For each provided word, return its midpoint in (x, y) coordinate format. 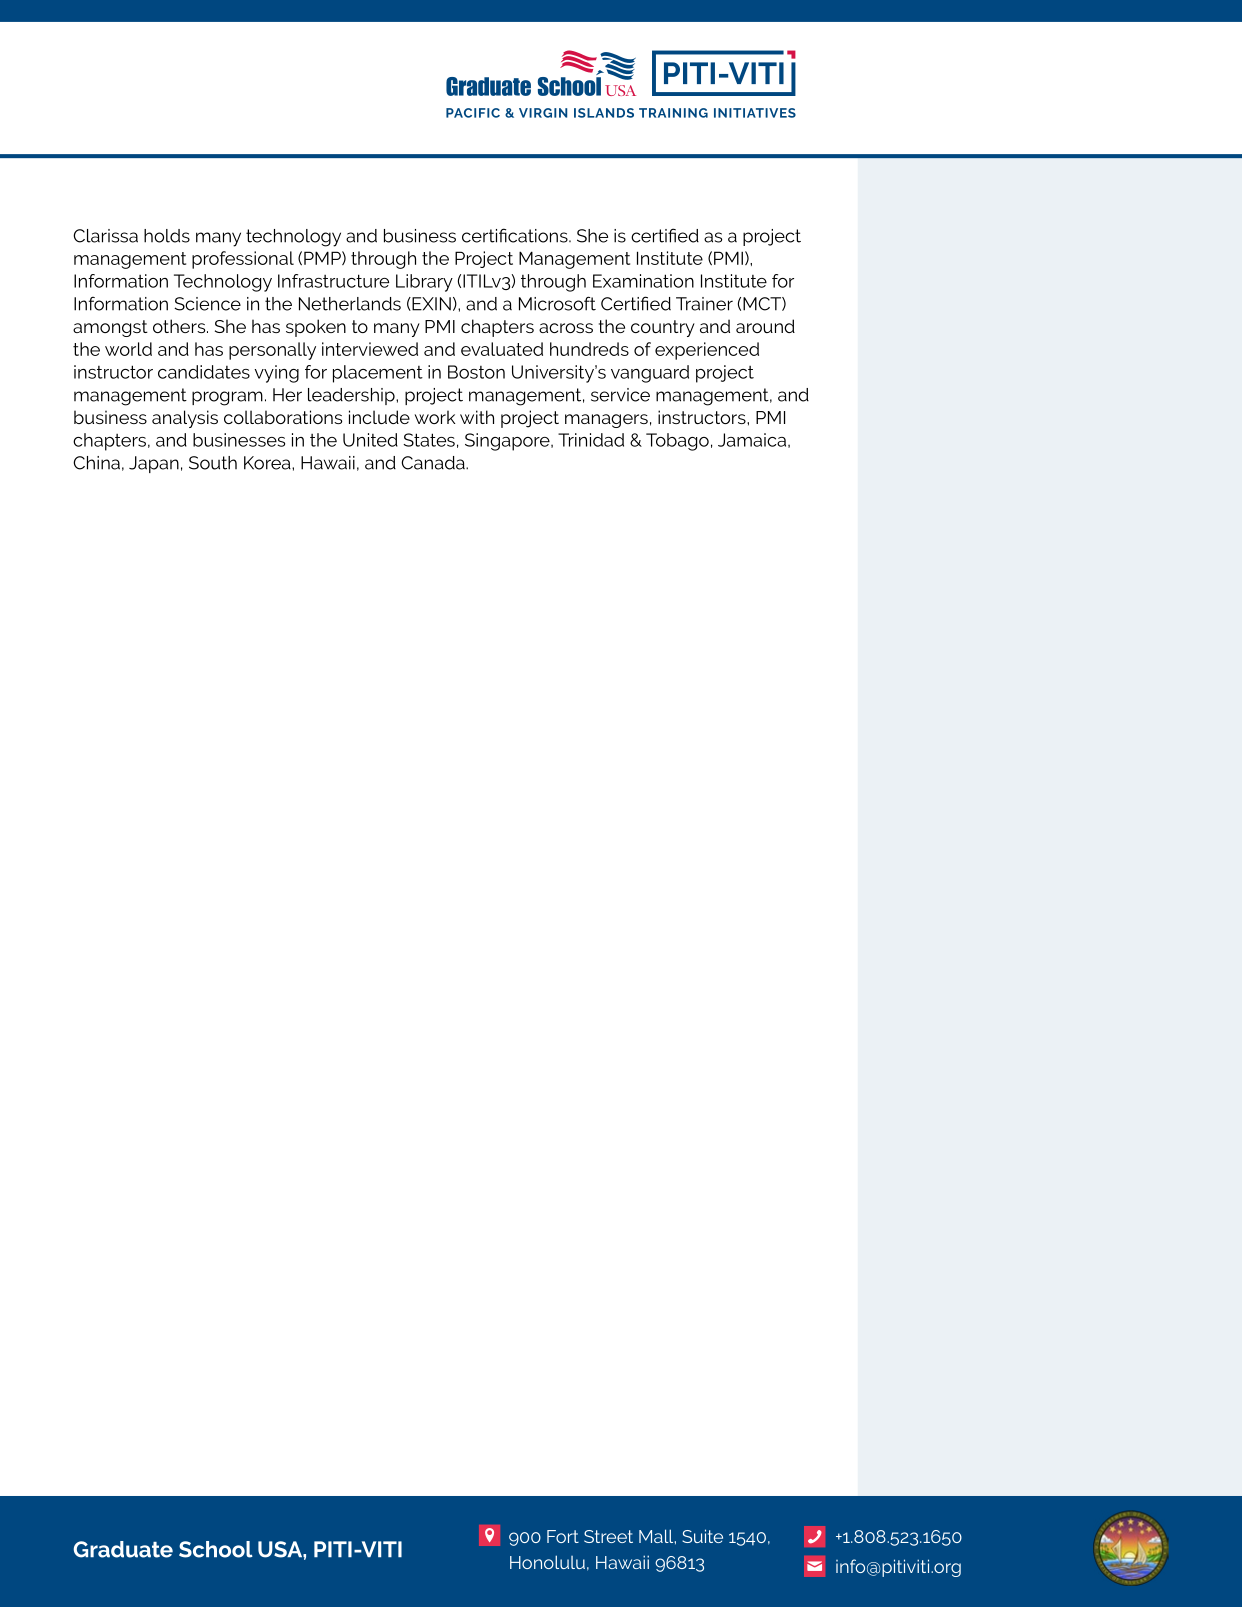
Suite (702, 1536)
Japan (154, 464)
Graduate (123, 1549)
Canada (434, 463)
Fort (563, 1536)
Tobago (677, 442)
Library (424, 283)
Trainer (704, 304)
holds (167, 236)
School (216, 1549)
